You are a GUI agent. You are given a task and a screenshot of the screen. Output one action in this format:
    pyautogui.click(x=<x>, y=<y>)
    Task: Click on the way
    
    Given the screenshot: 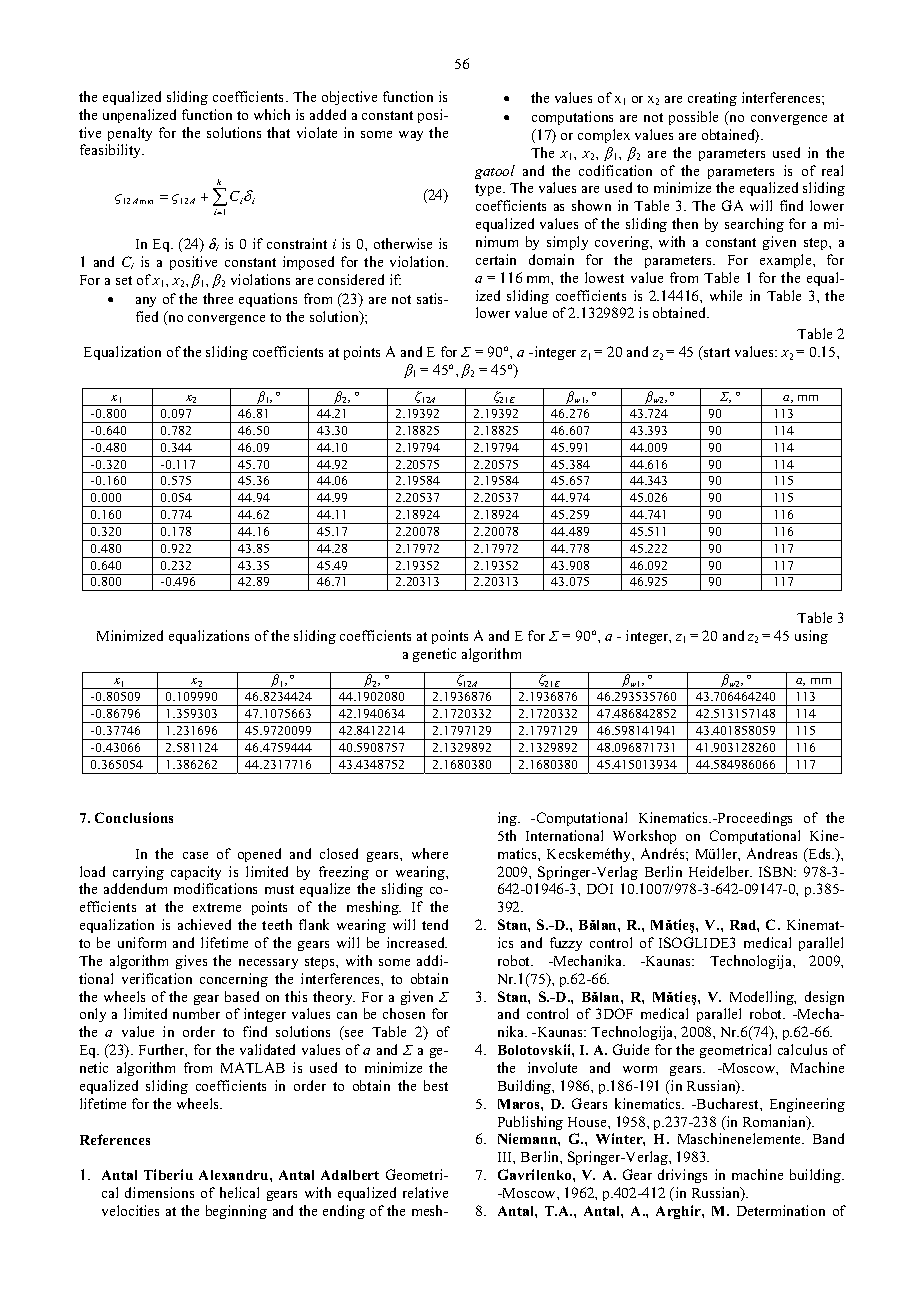 What is the action you would take?
    pyautogui.click(x=411, y=136)
